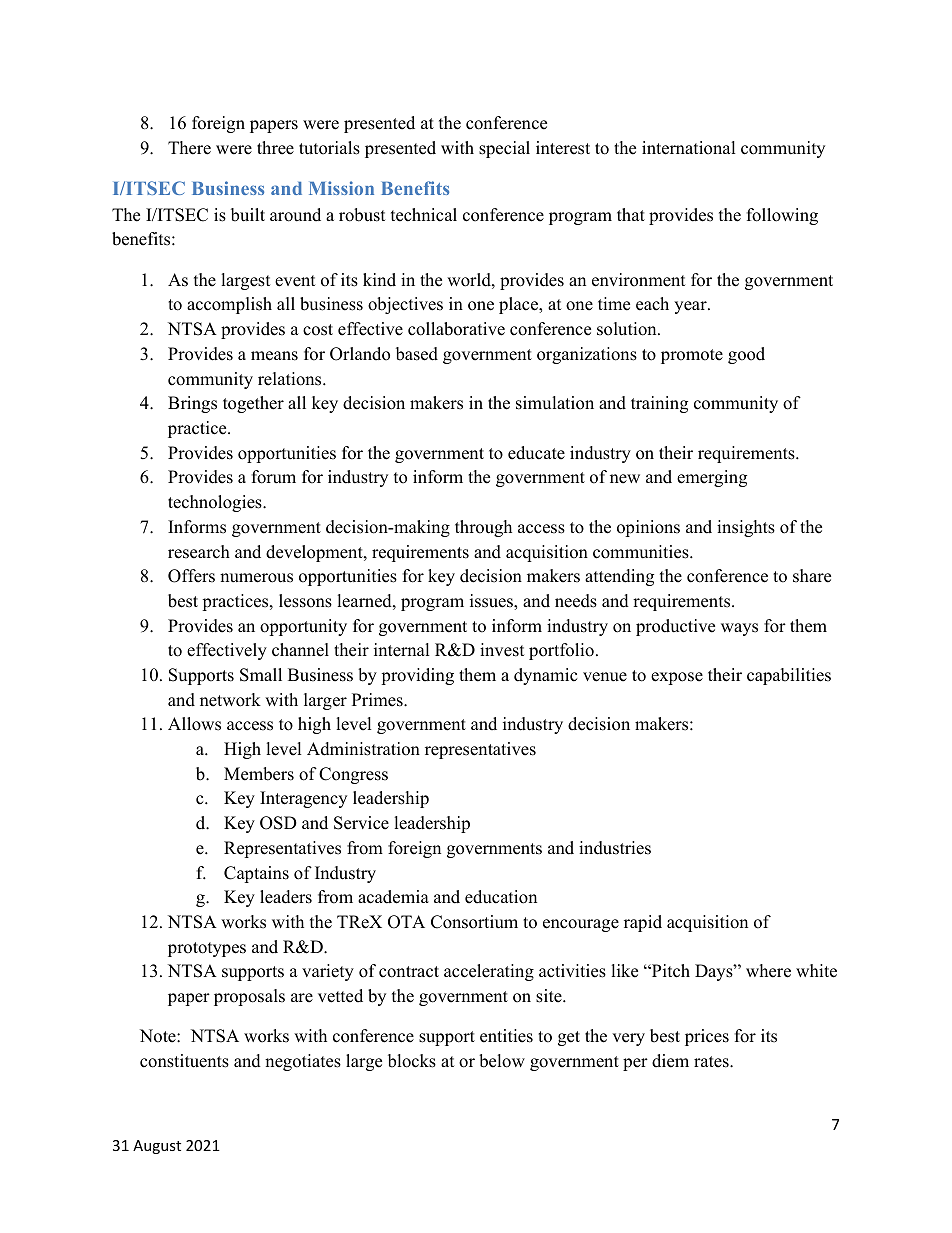 The width and height of the document is (952, 1233). What do you see at coordinates (216, 503) in the document?
I see `technologies` at bounding box center [216, 503].
